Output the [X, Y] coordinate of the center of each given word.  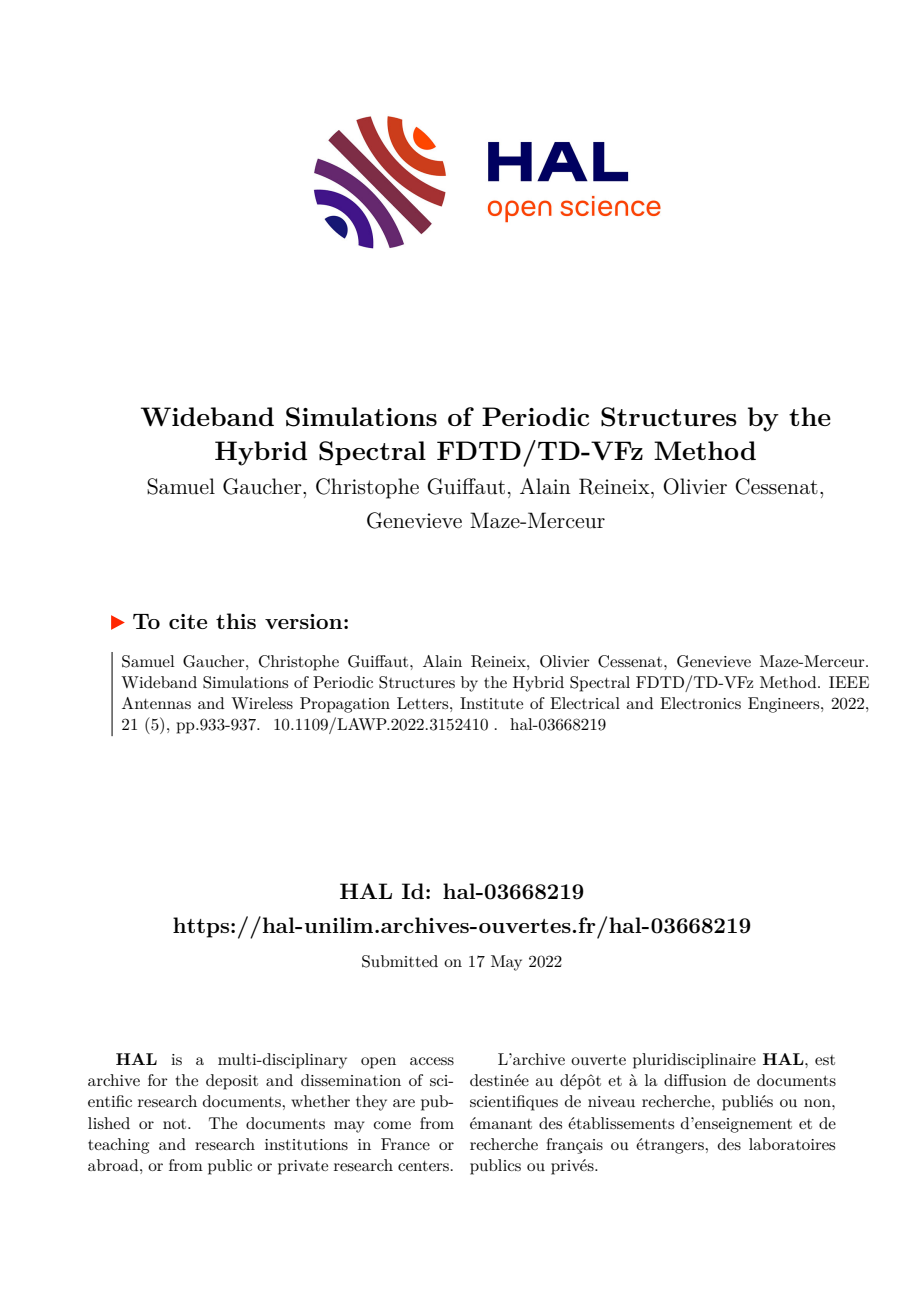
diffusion [695, 1080]
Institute [491, 703]
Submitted [400, 961]
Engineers [785, 705]
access [432, 1061]
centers [423, 1166]
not [176, 1124]
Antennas [156, 703]
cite [188, 621]
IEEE [849, 682]
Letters [424, 703]
